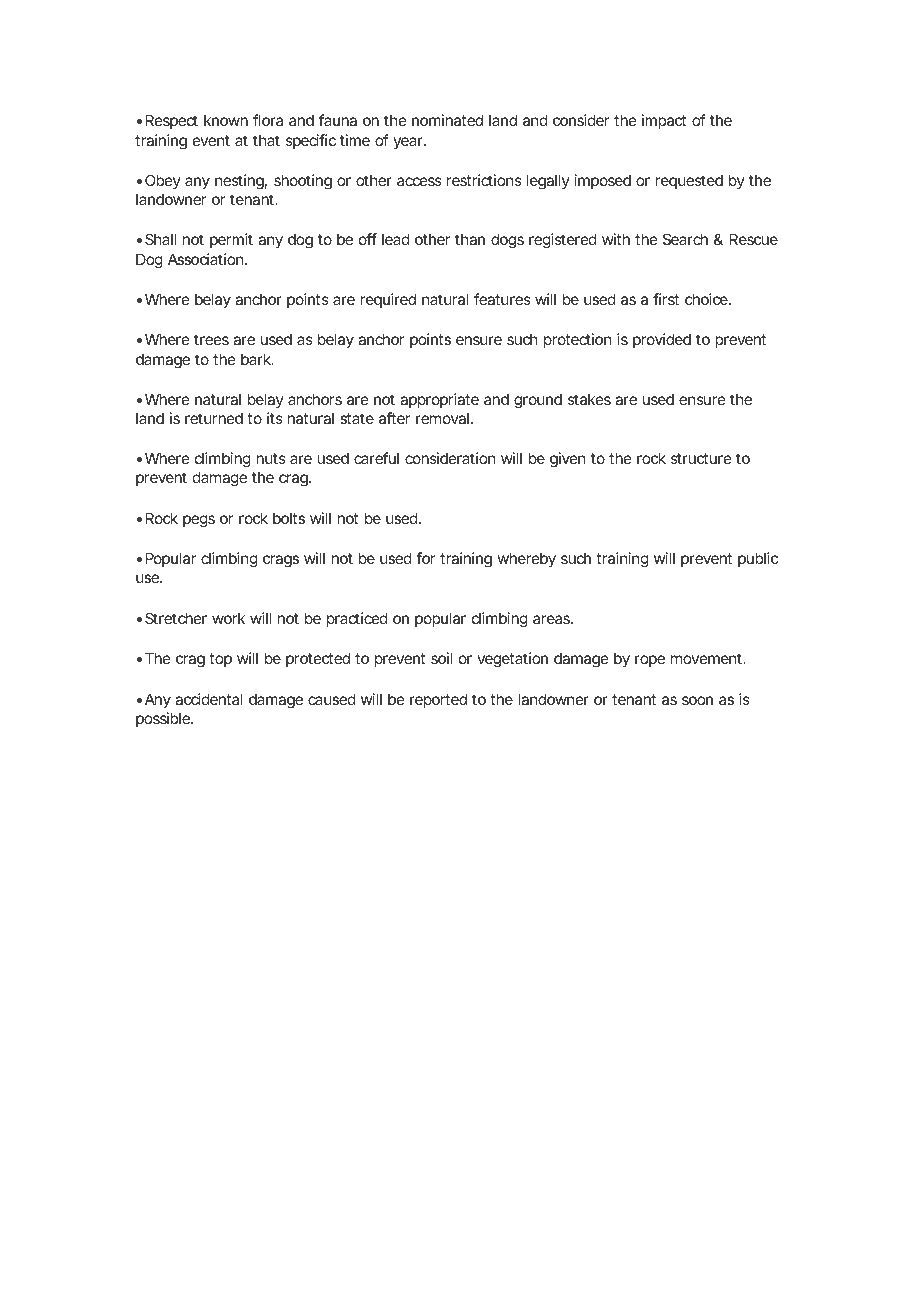  Describe the element at coordinates (664, 121) in the image. I see `impact` at that location.
